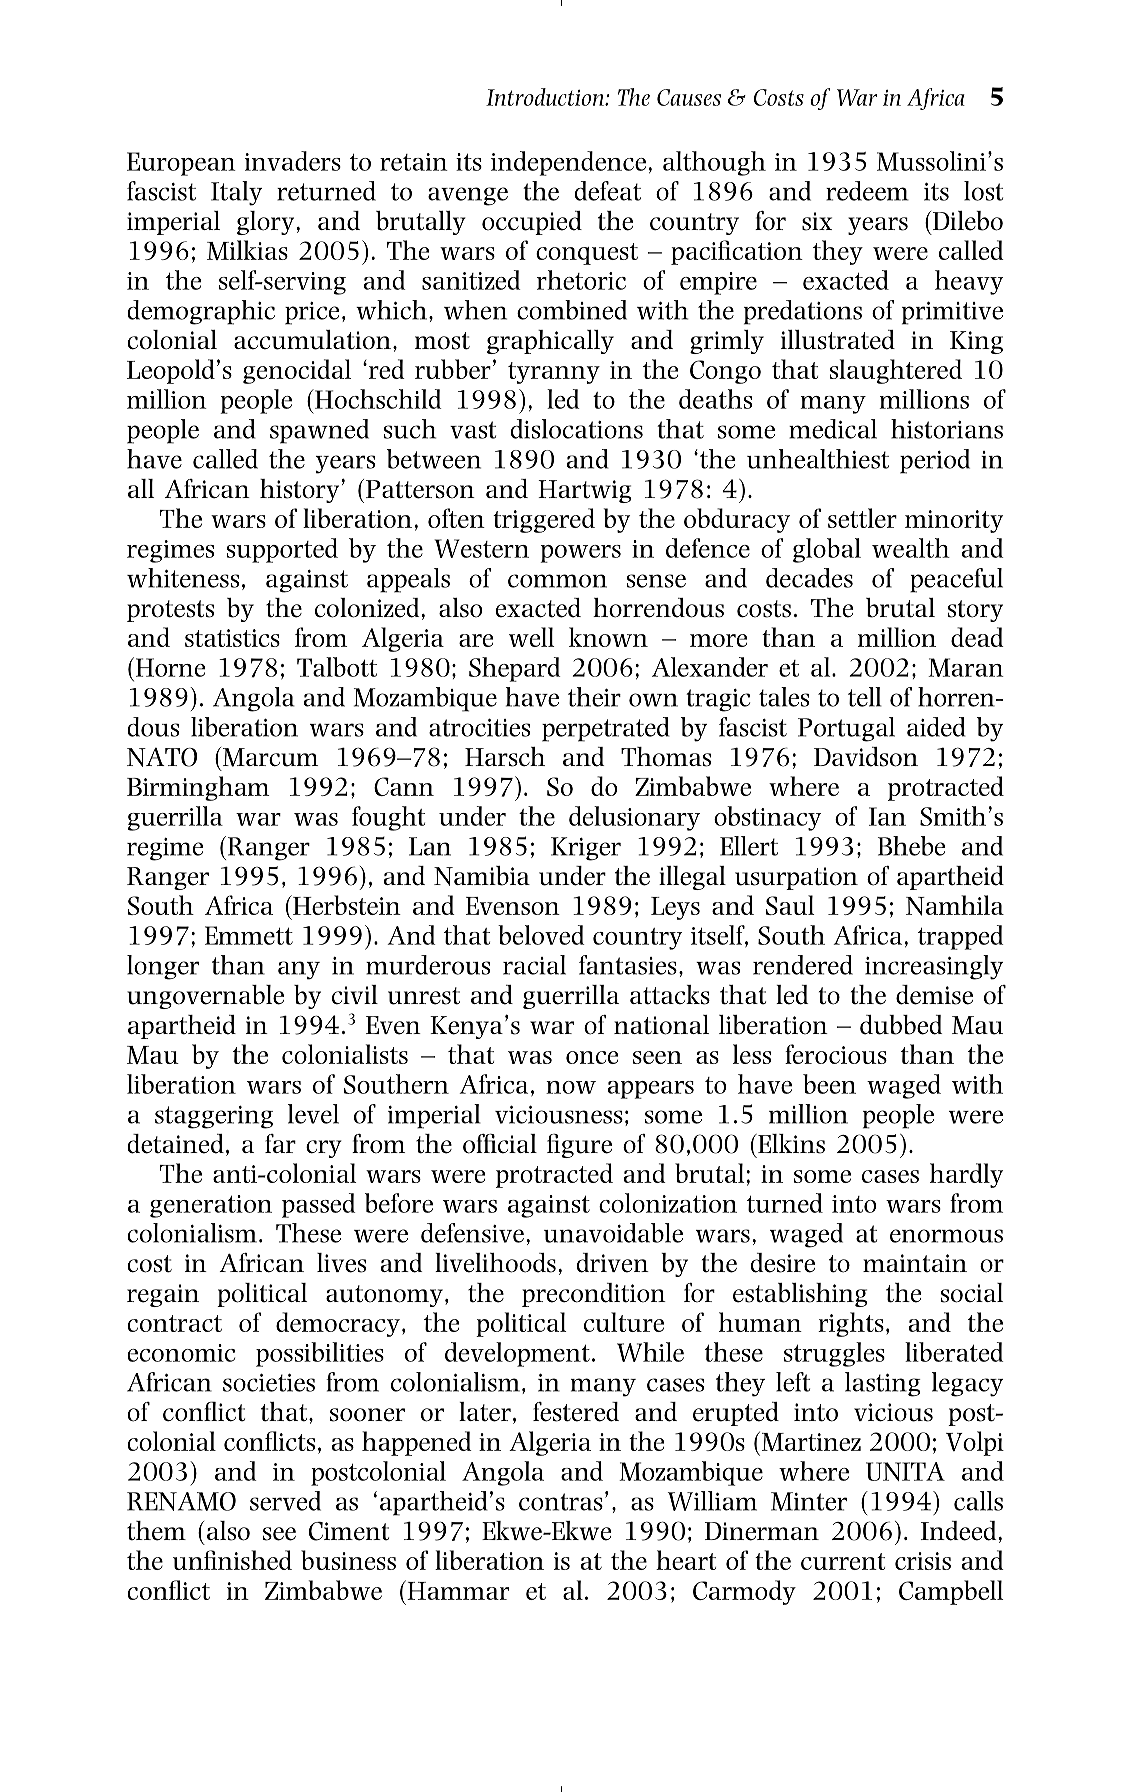 Image resolution: width=1124 pixels, height=1792 pixels. I want to click on been, so click(829, 1084).
